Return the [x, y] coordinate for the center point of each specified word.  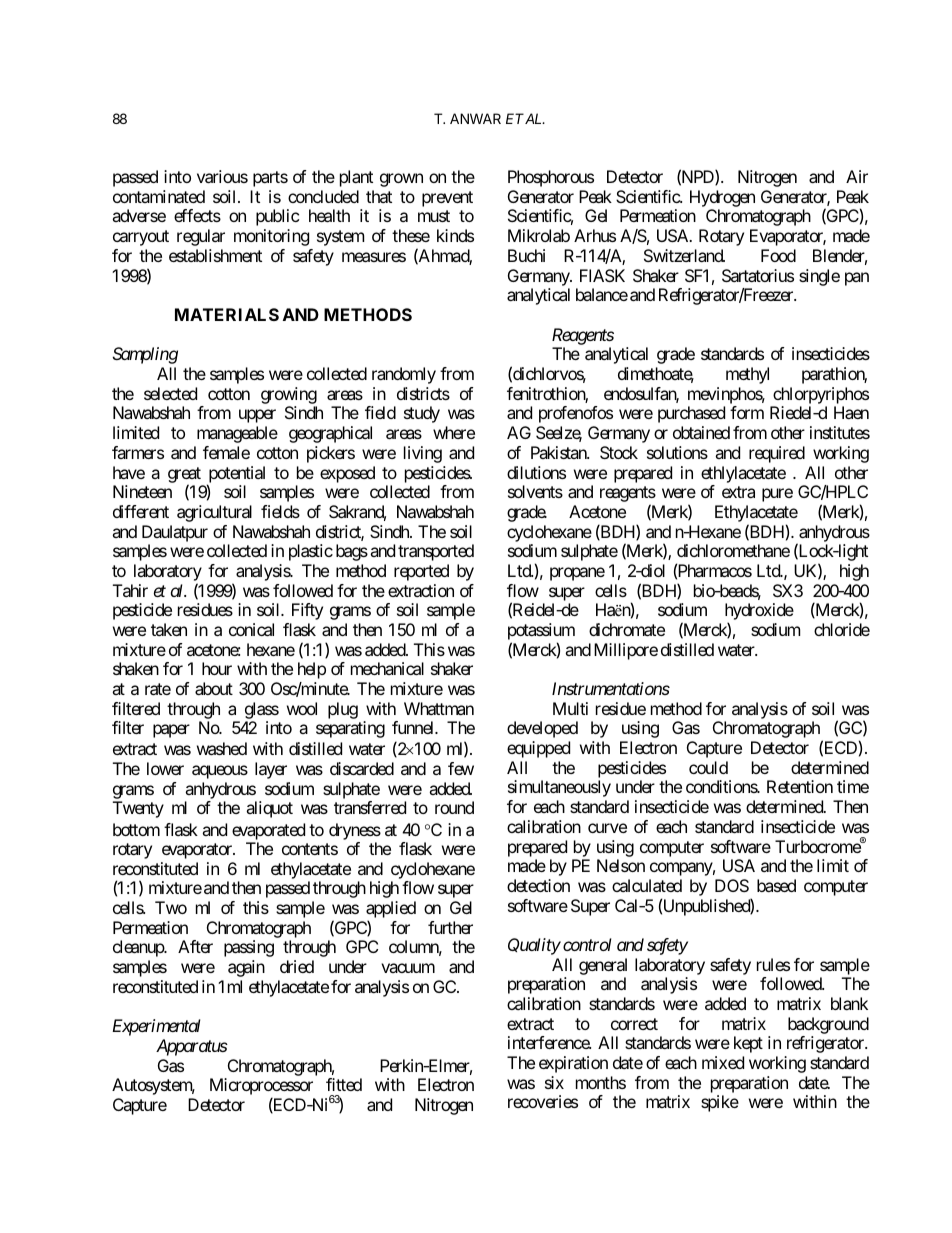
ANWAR [475, 118]
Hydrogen [722, 198]
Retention [800, 786]
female [226, 452]
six [554, 1082]
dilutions [536, 472]
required [777, 454]
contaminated [159, 196]
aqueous [220, 772]
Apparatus [192, 1047]
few [461, 768]
